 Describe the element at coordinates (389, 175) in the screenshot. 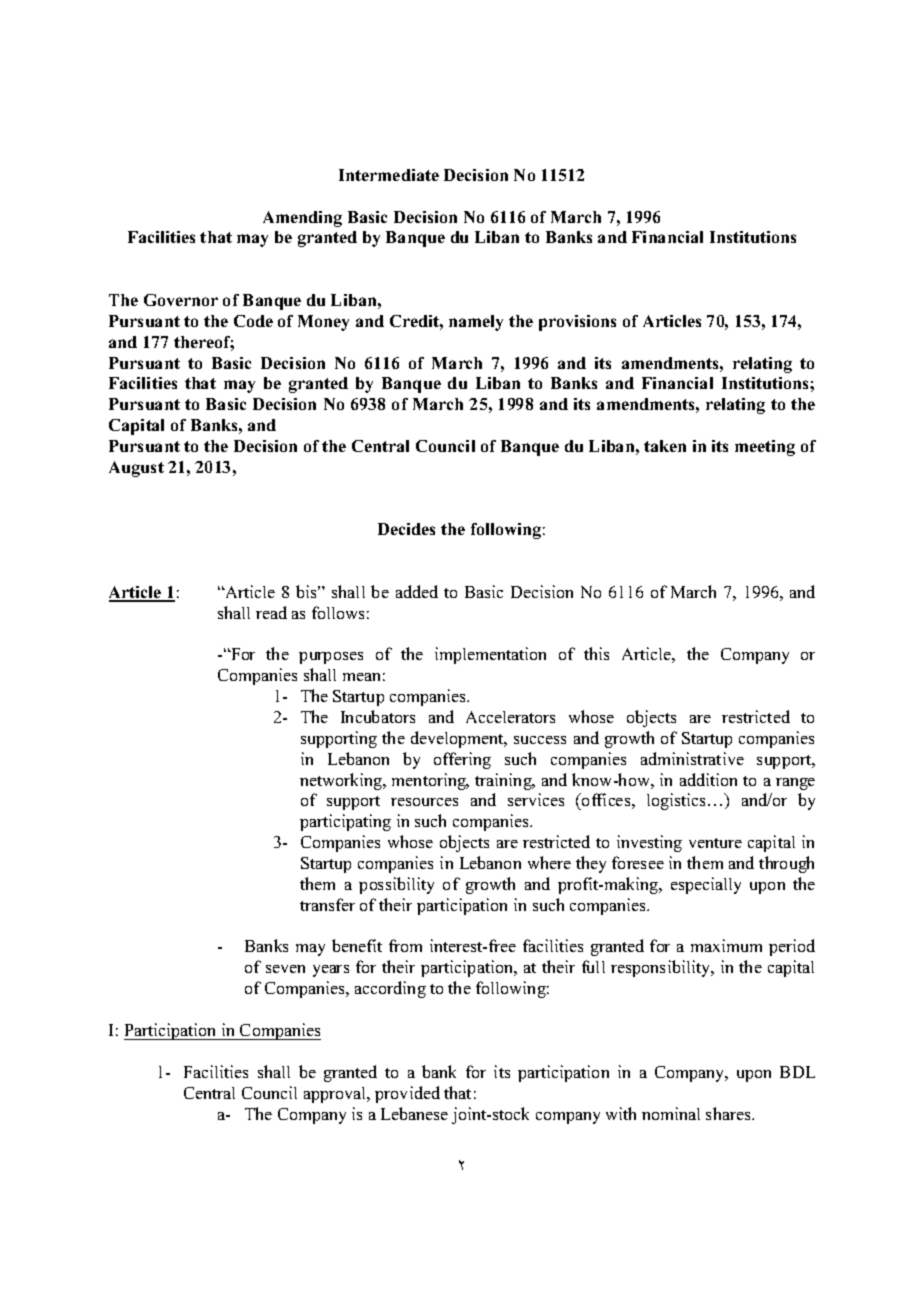

I see `Intermediate` at that location.
